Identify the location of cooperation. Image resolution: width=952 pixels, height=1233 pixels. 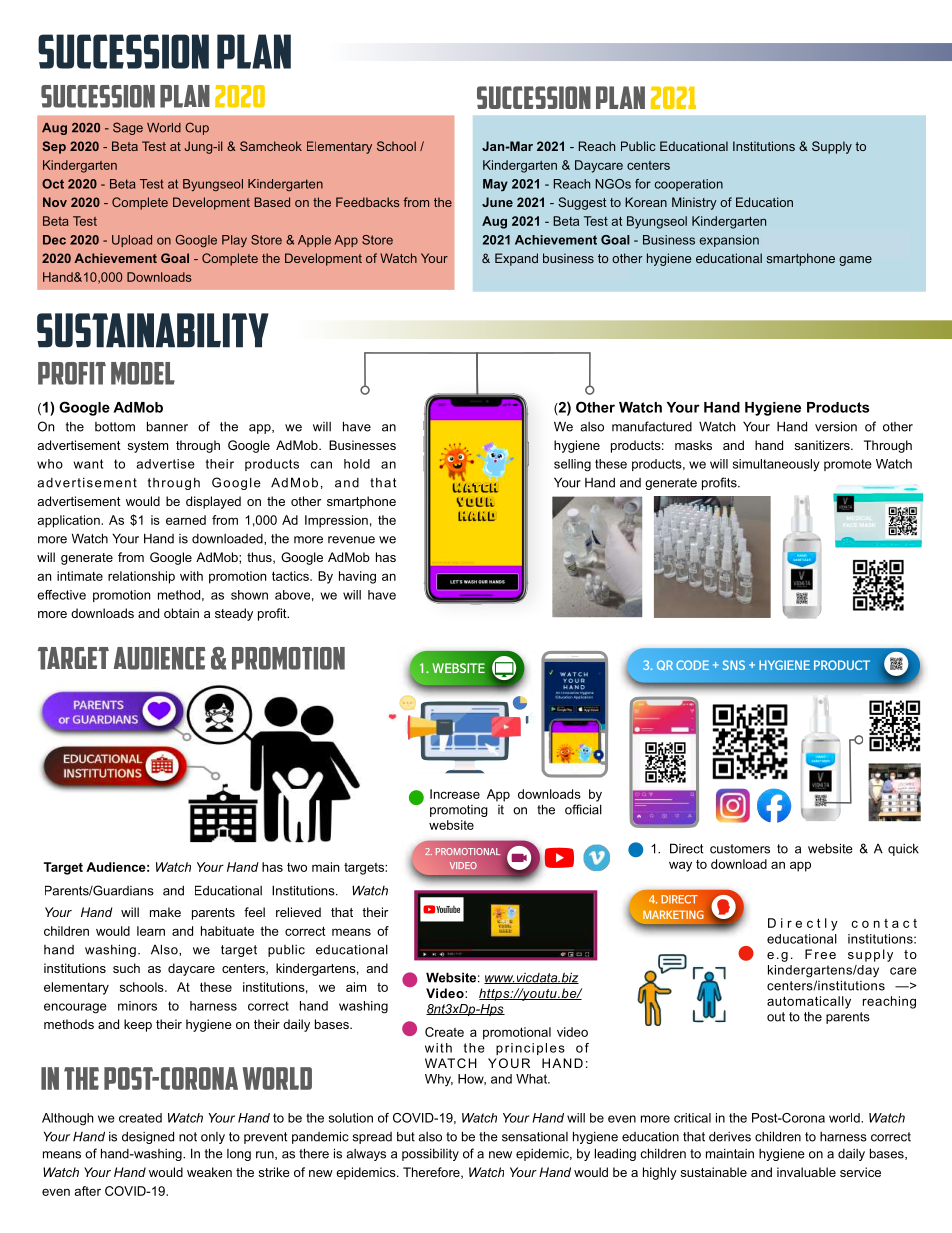
(689, 185).
